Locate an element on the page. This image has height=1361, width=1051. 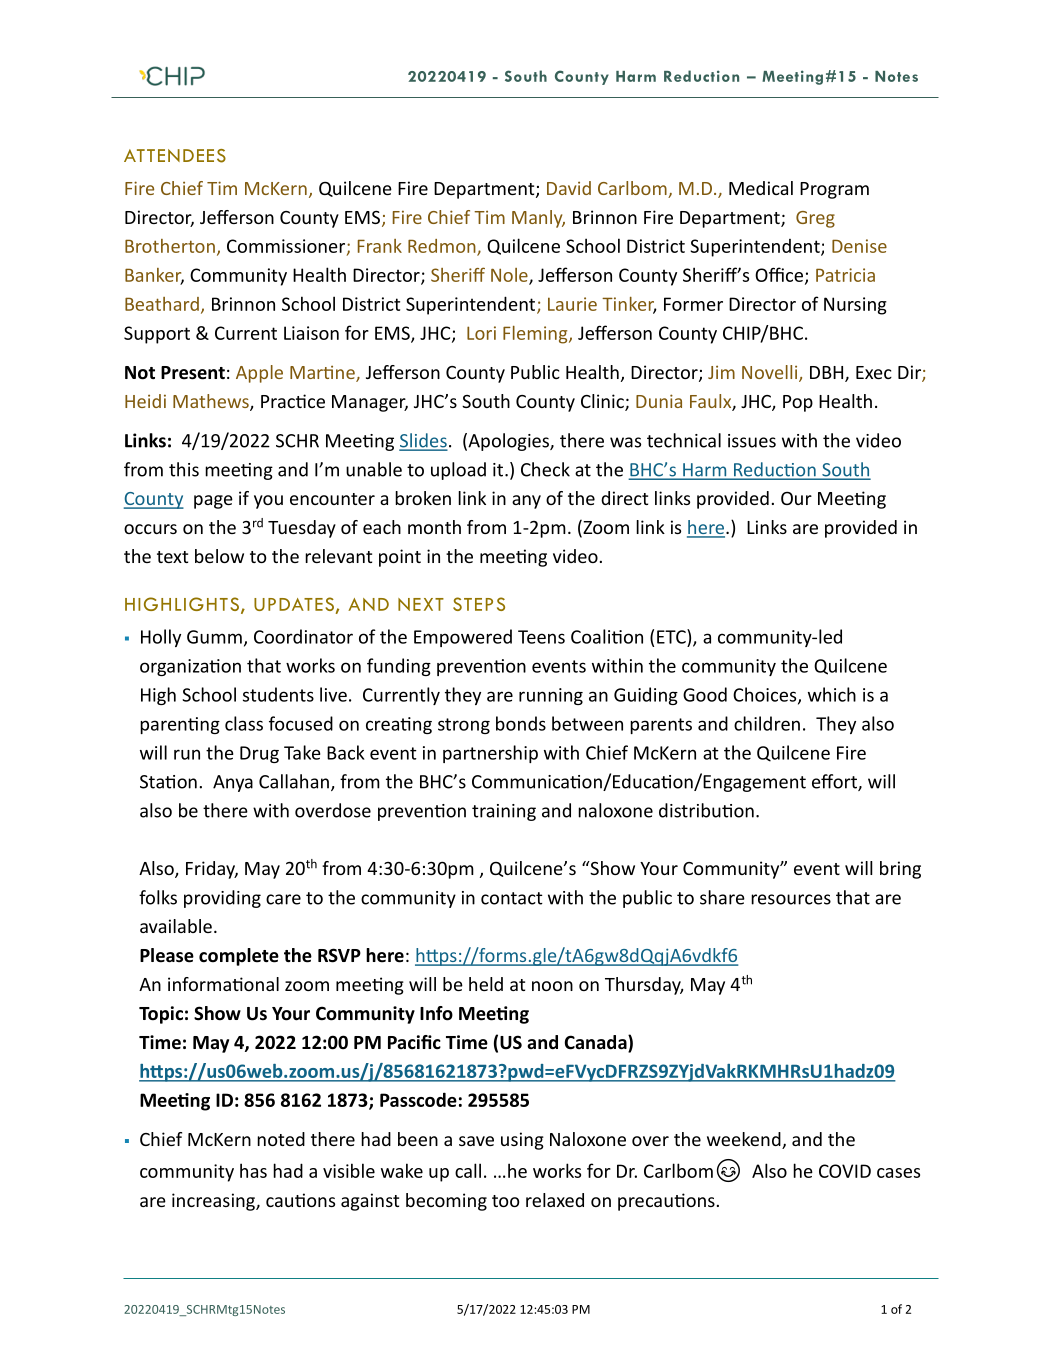
David is located at coordinates (569, 188).
